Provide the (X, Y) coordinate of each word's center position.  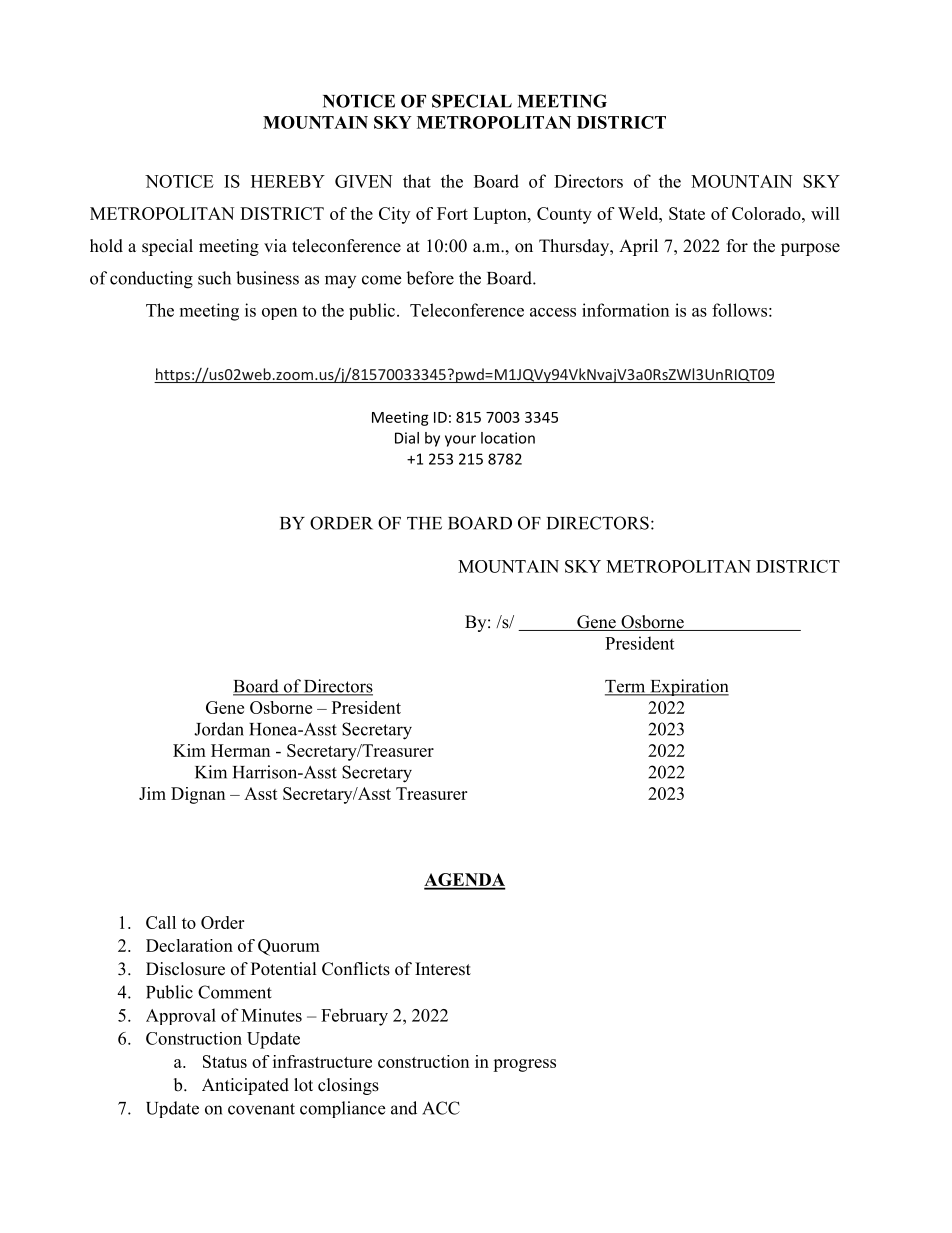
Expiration (688, 687)
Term (626, 687)
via (275, 245)
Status (225, 1061)
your (460, 441)
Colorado (767, 213)
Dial (407, 438)
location (508, 438)
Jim (152, 793)
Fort (452, 213)
